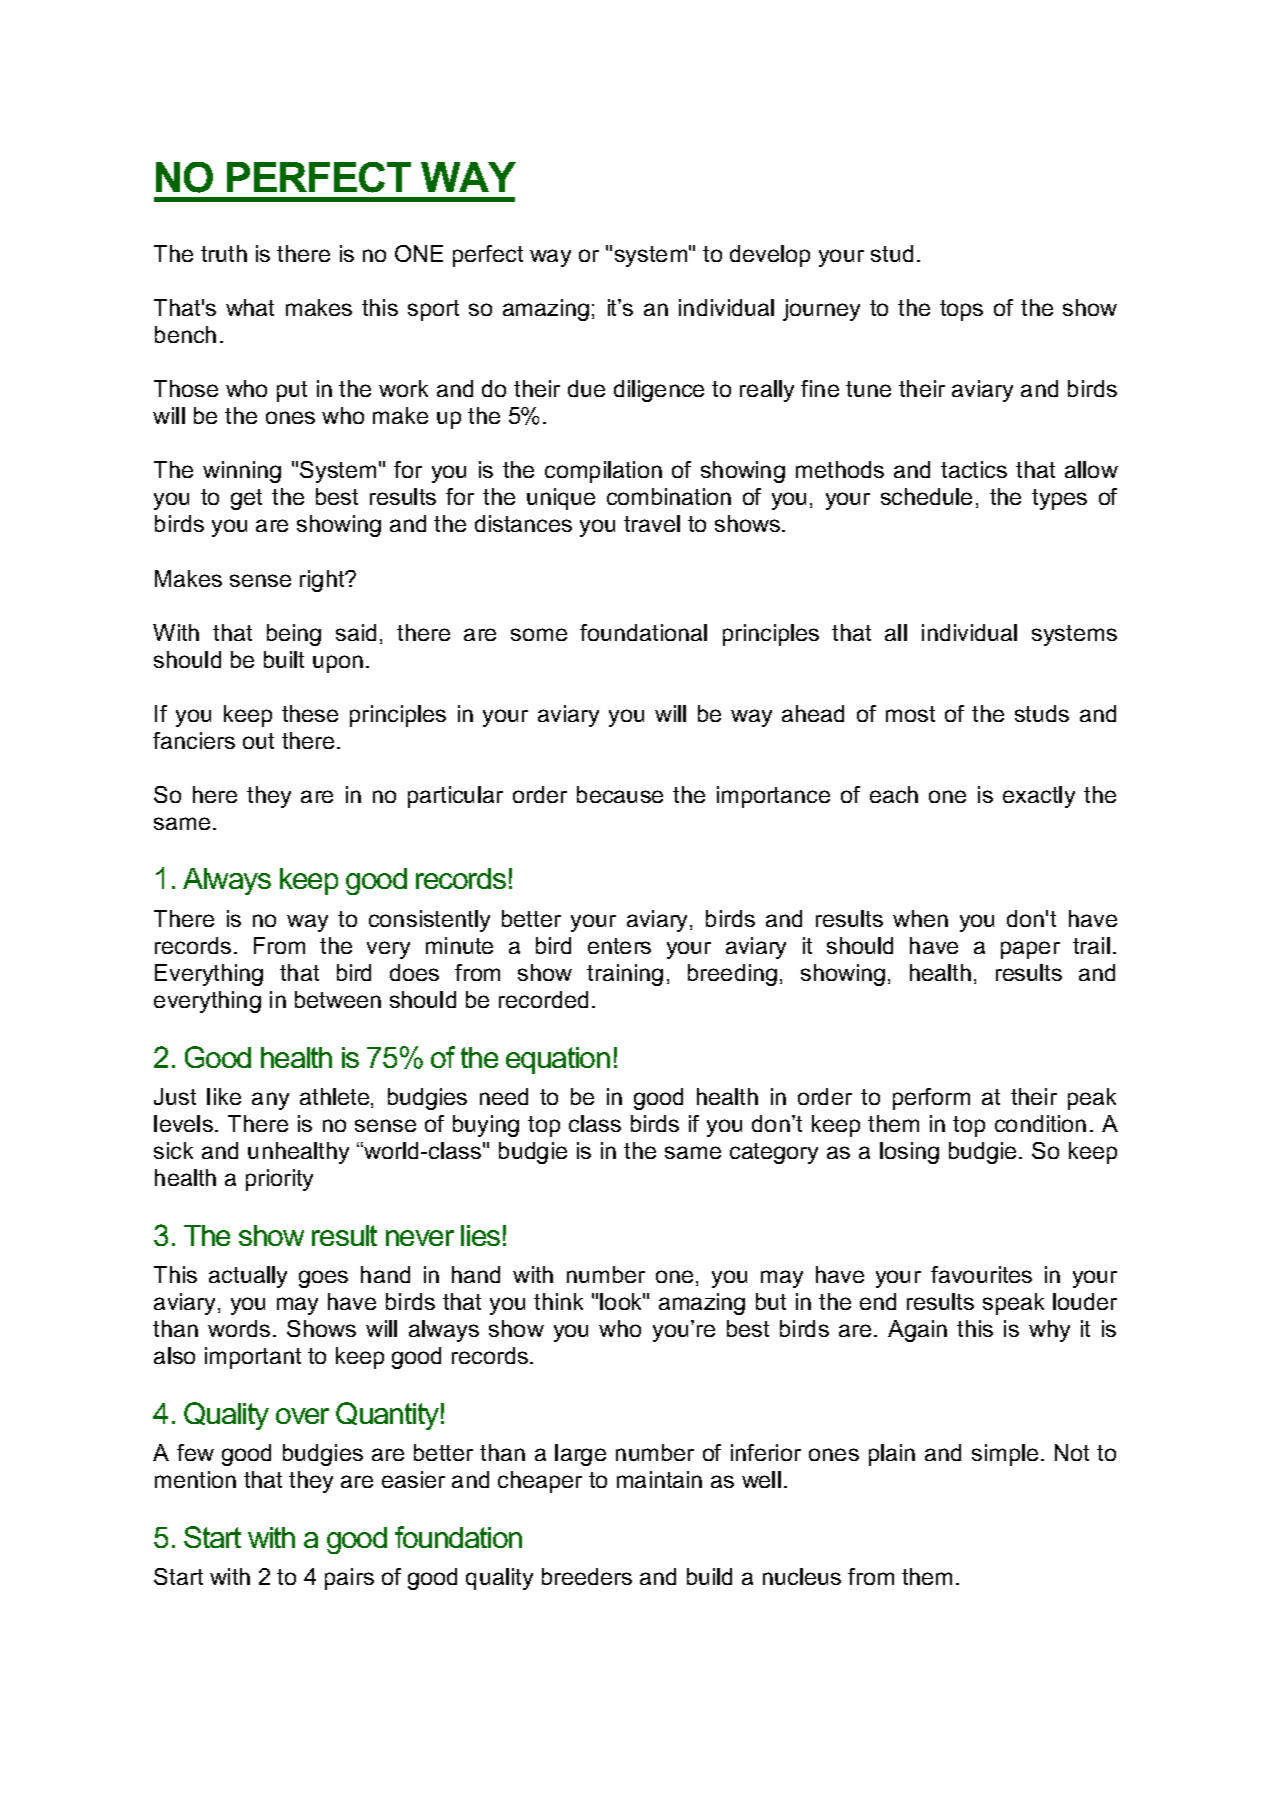  What do you see at coordinates (587, 1576) in the screenshot?
I see `breeders` at bounding box center [587, 1576].
